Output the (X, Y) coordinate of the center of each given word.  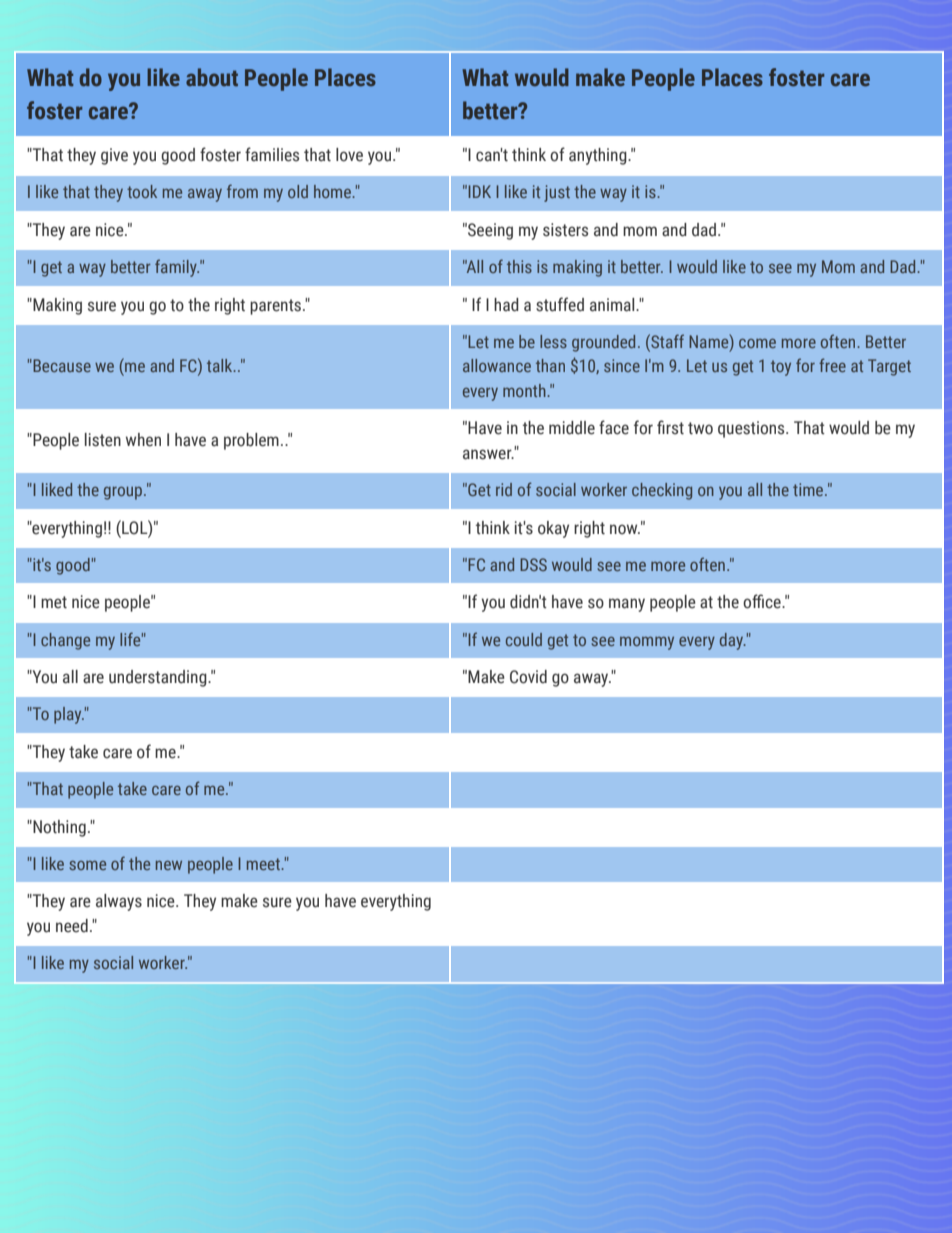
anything (599, 156)
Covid (528, 677)
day (733, 641)
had (506, 305)
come (757, 343)
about (212, 77)
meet (264, 864)
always (119, 902)
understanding (159, 678)
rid (504, 489)
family (177, 268)
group (124, 493)
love (349, 155)
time (809, 489)
